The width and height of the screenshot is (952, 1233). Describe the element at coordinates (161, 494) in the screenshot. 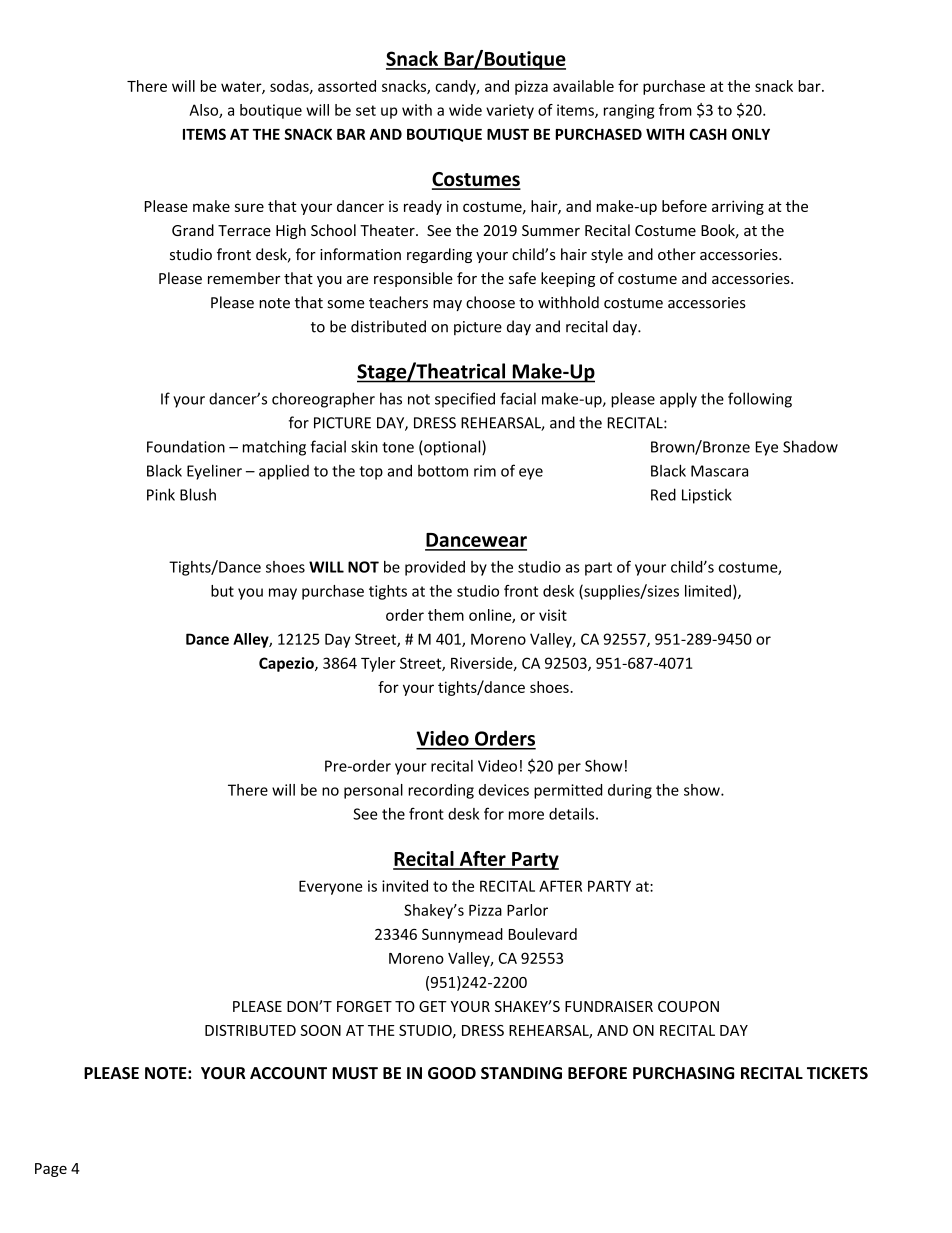

I see `Pink` at that location.
